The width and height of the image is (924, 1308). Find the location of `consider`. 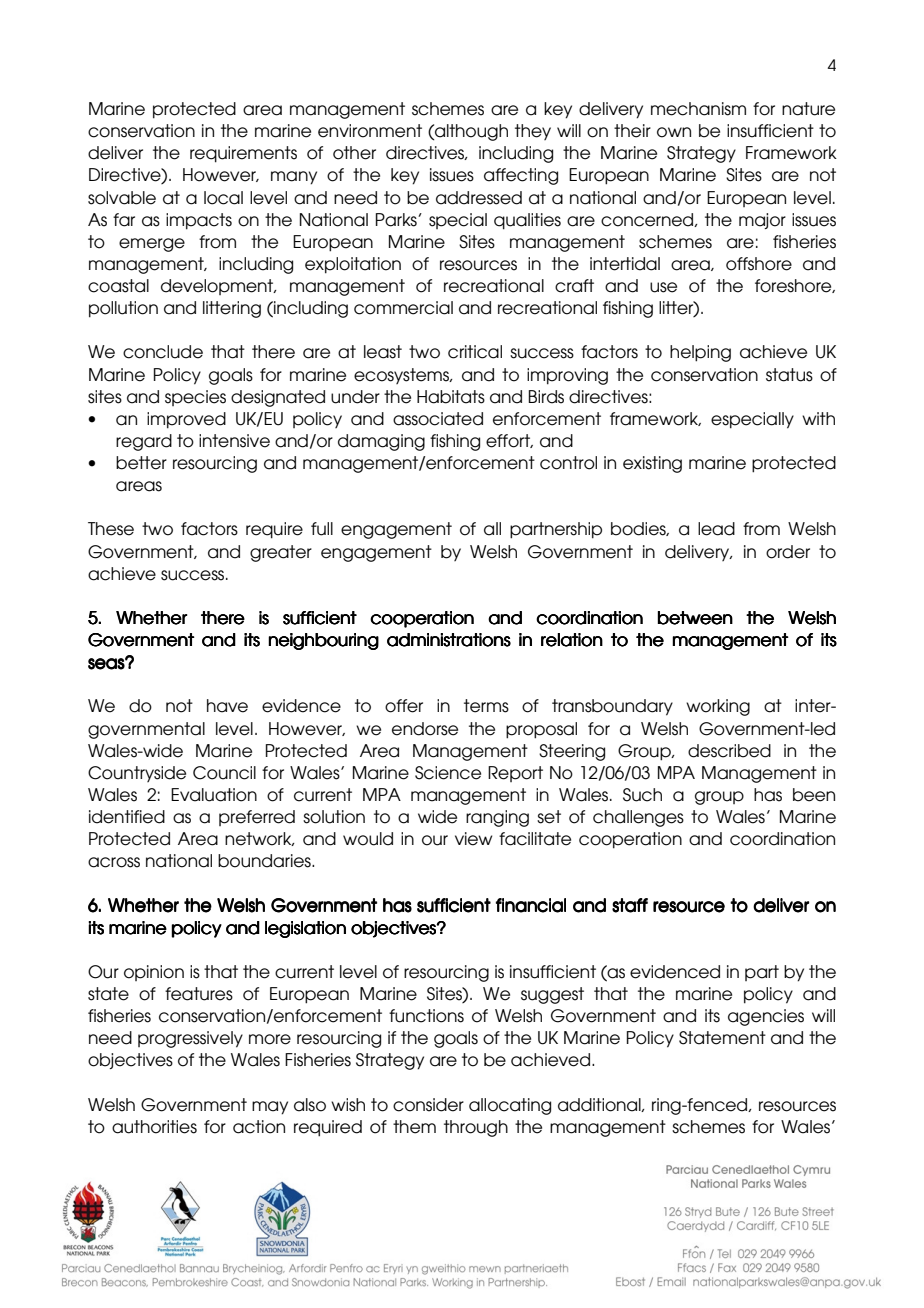

consider is located at coordinates (428, 1105).
